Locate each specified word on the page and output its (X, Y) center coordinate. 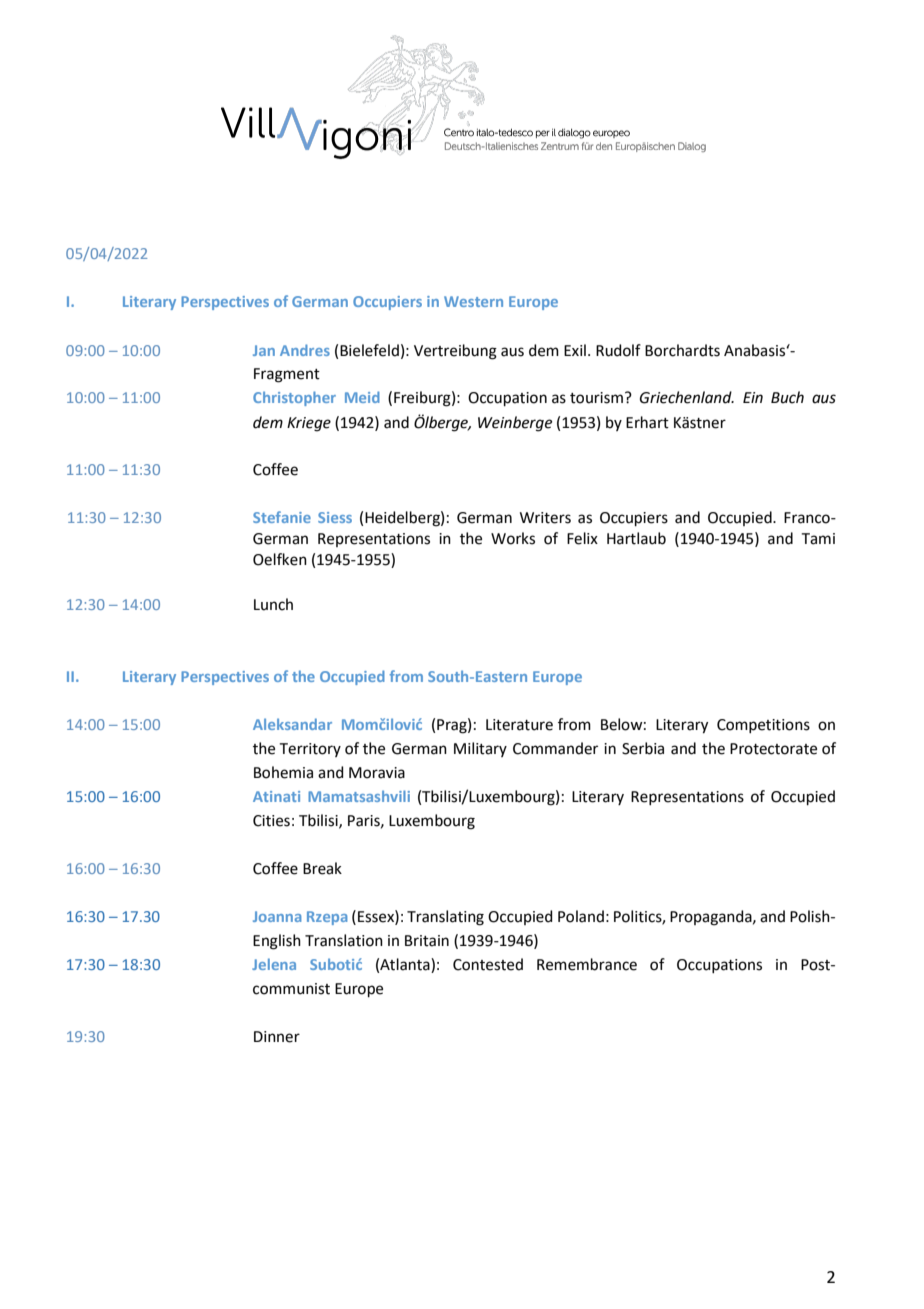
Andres (305, 350)
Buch (787, 397)
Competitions (763, 726)
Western (473, 301)
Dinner (277, 1037)
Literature (519, 725)
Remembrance (587, 964)
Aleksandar (292, 724)
